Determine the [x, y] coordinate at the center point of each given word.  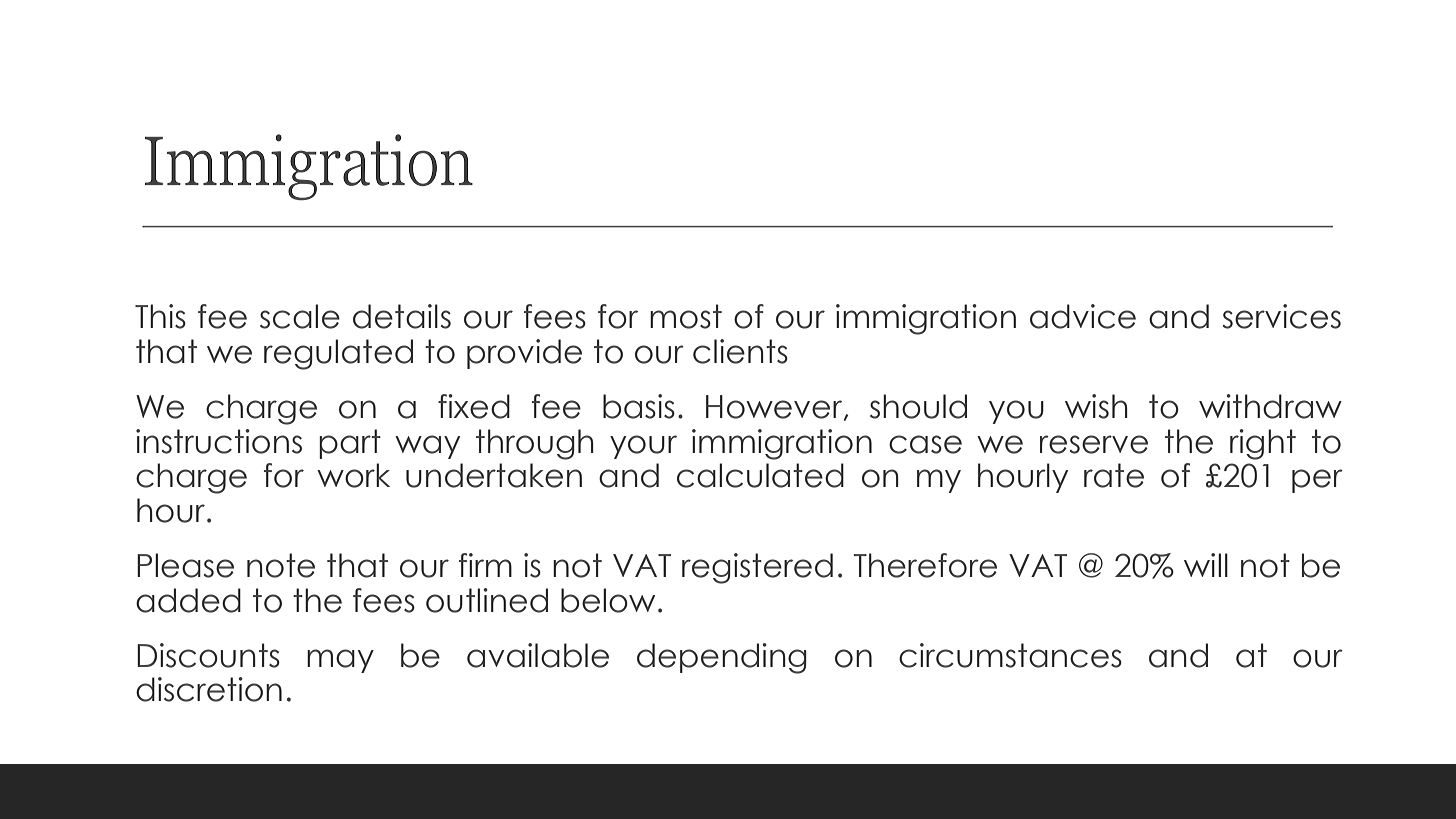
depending [722, 658]
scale [300, 316]
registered [757, 568]
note [281, 565]
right [1263, 444]
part [350, 444]
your [643, 447]
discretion [209, 689]
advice [1083, 316]
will [1206, 565]
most [686, 316]
